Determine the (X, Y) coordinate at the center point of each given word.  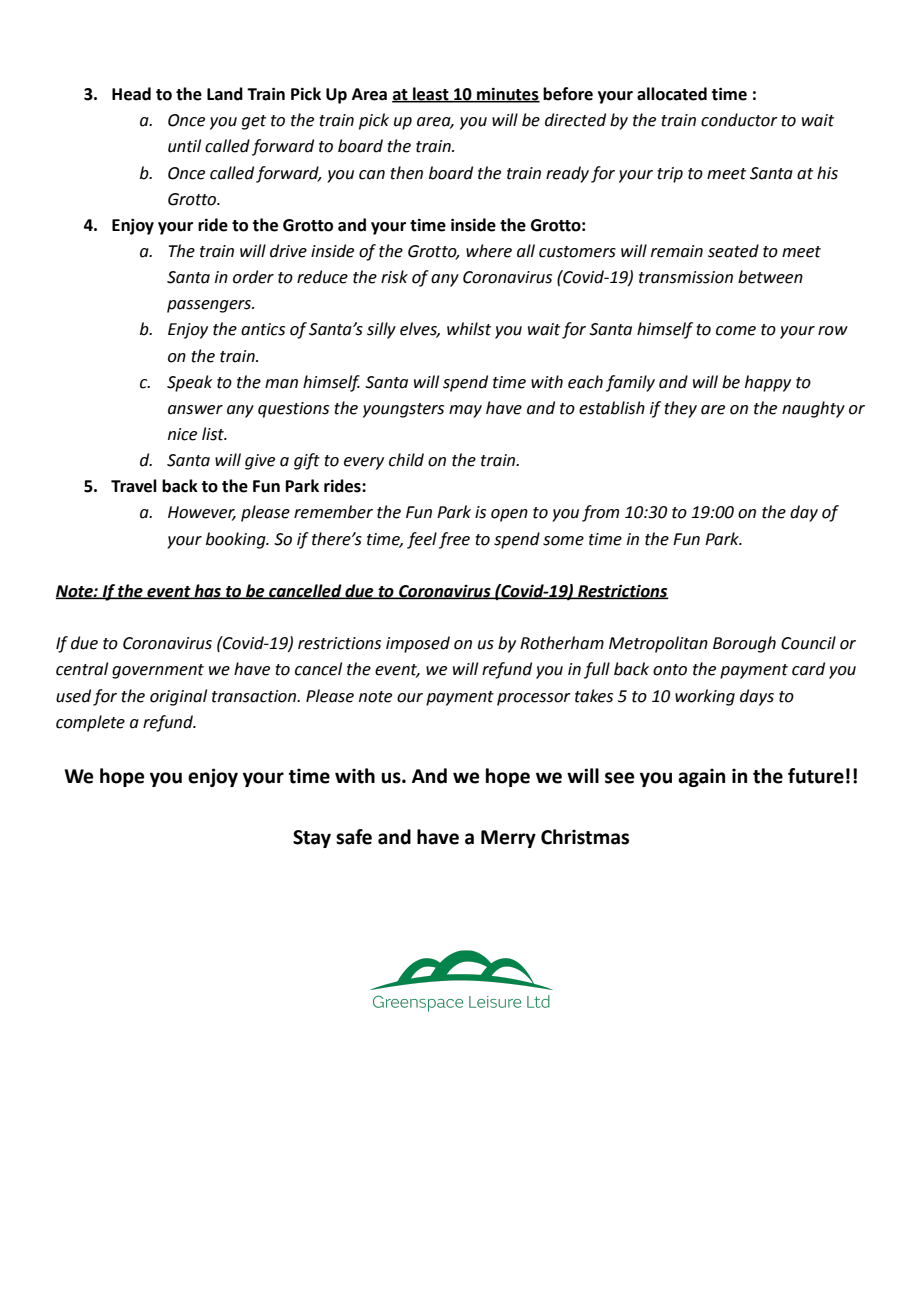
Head (131, 94)
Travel (134, 486)
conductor (739, 120)
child (406, 460)
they (680, 409)
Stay (312, 839)
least (431, 95)
